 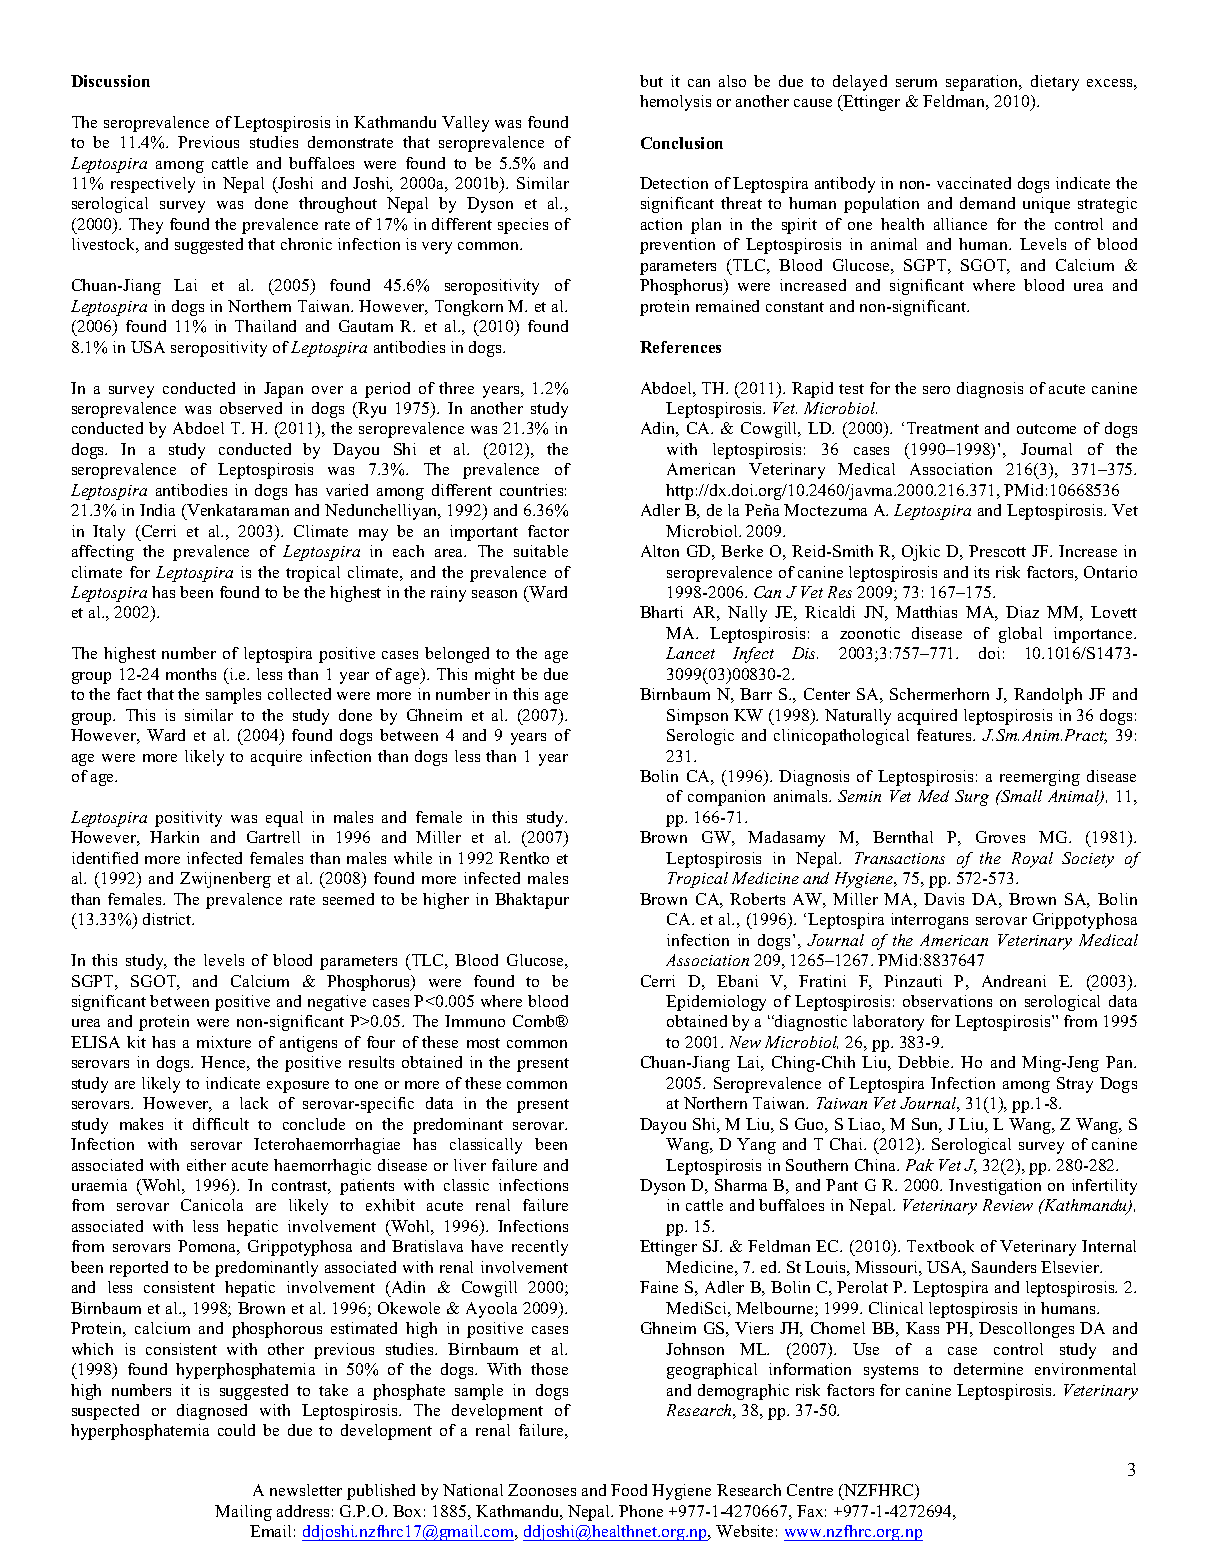 What do you see at coordinates (716, 1003) in the page?
I see `Epidemiology` at bounding box center [716, 1003].
